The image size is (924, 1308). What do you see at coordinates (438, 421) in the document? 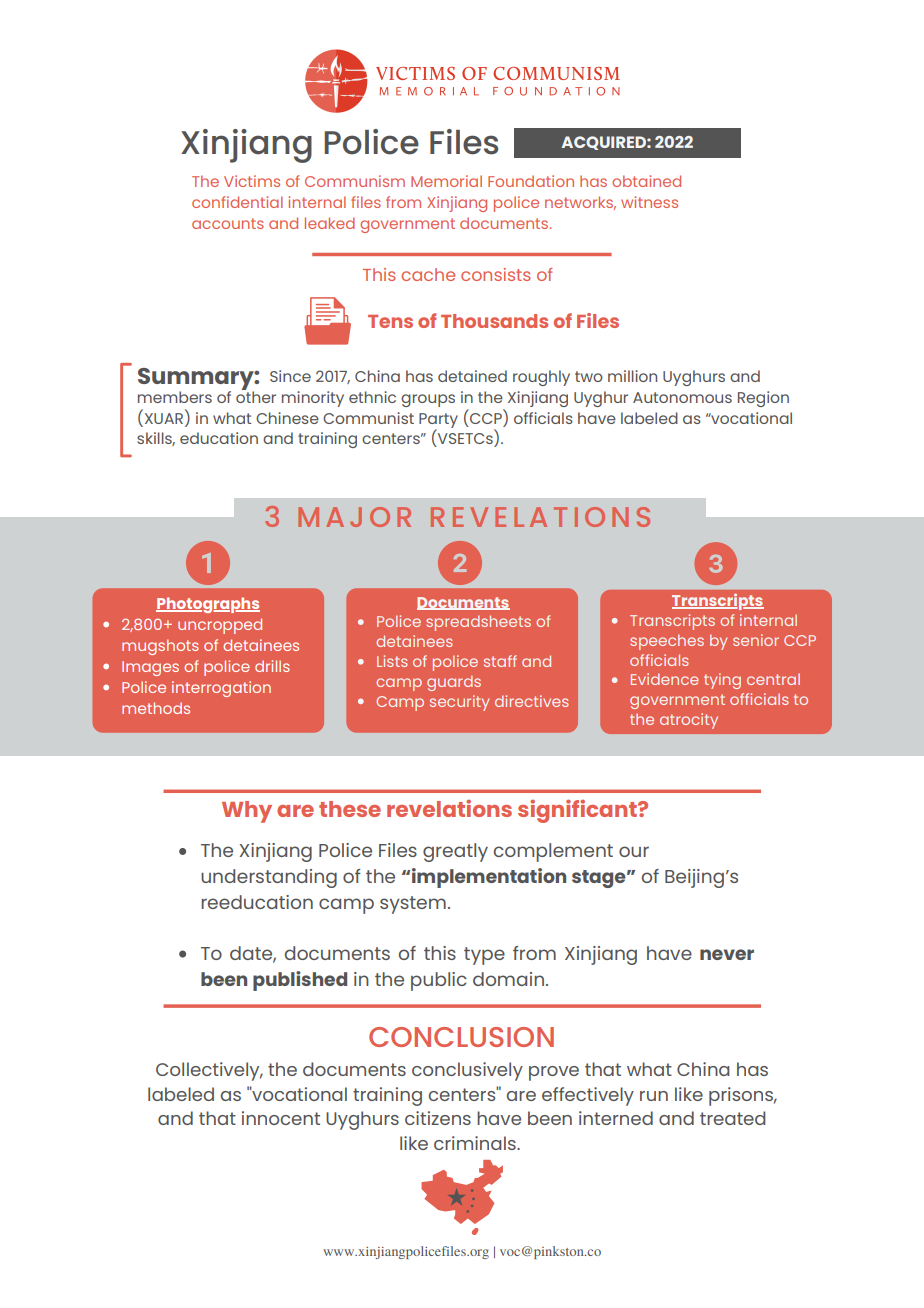
I see `Party` at bounding box center [438, 421].
